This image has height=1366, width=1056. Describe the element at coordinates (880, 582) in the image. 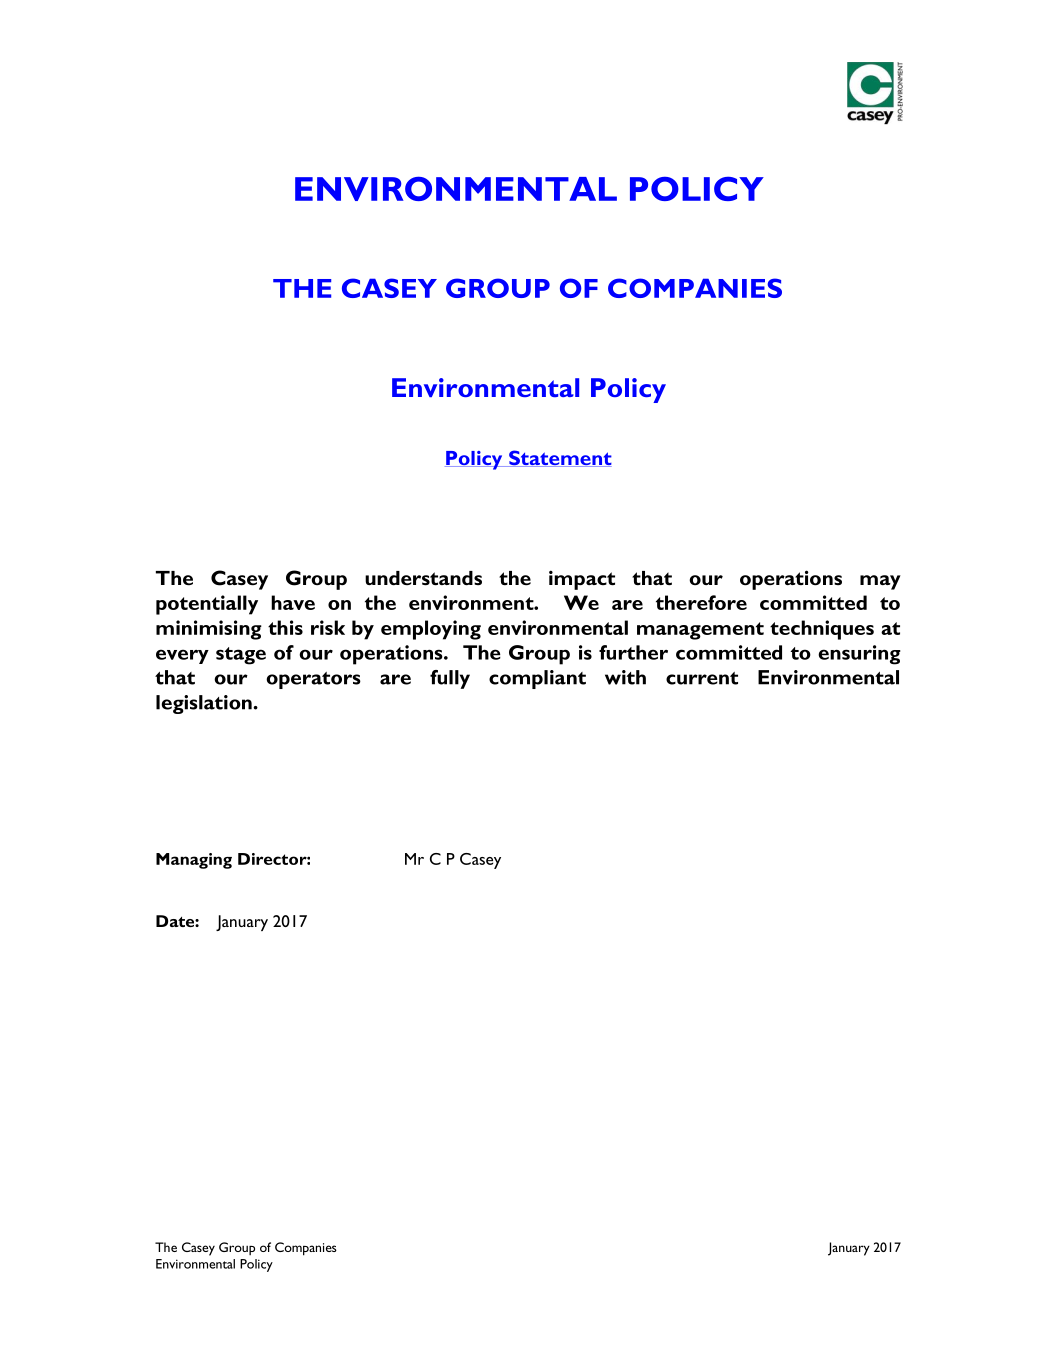

I see `may` at that location.
